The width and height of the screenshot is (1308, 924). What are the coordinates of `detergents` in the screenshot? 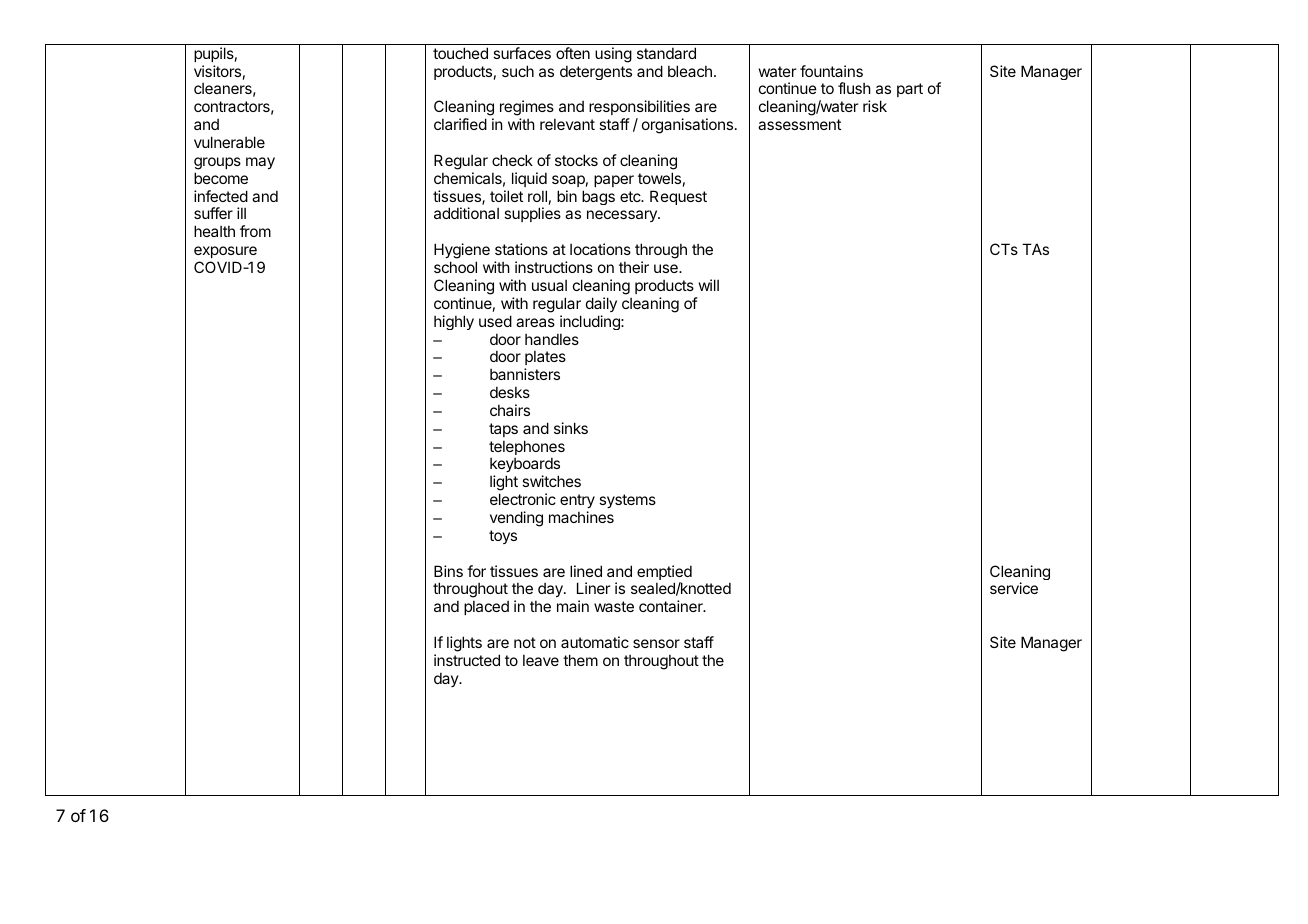 It's located at (596, 72).
